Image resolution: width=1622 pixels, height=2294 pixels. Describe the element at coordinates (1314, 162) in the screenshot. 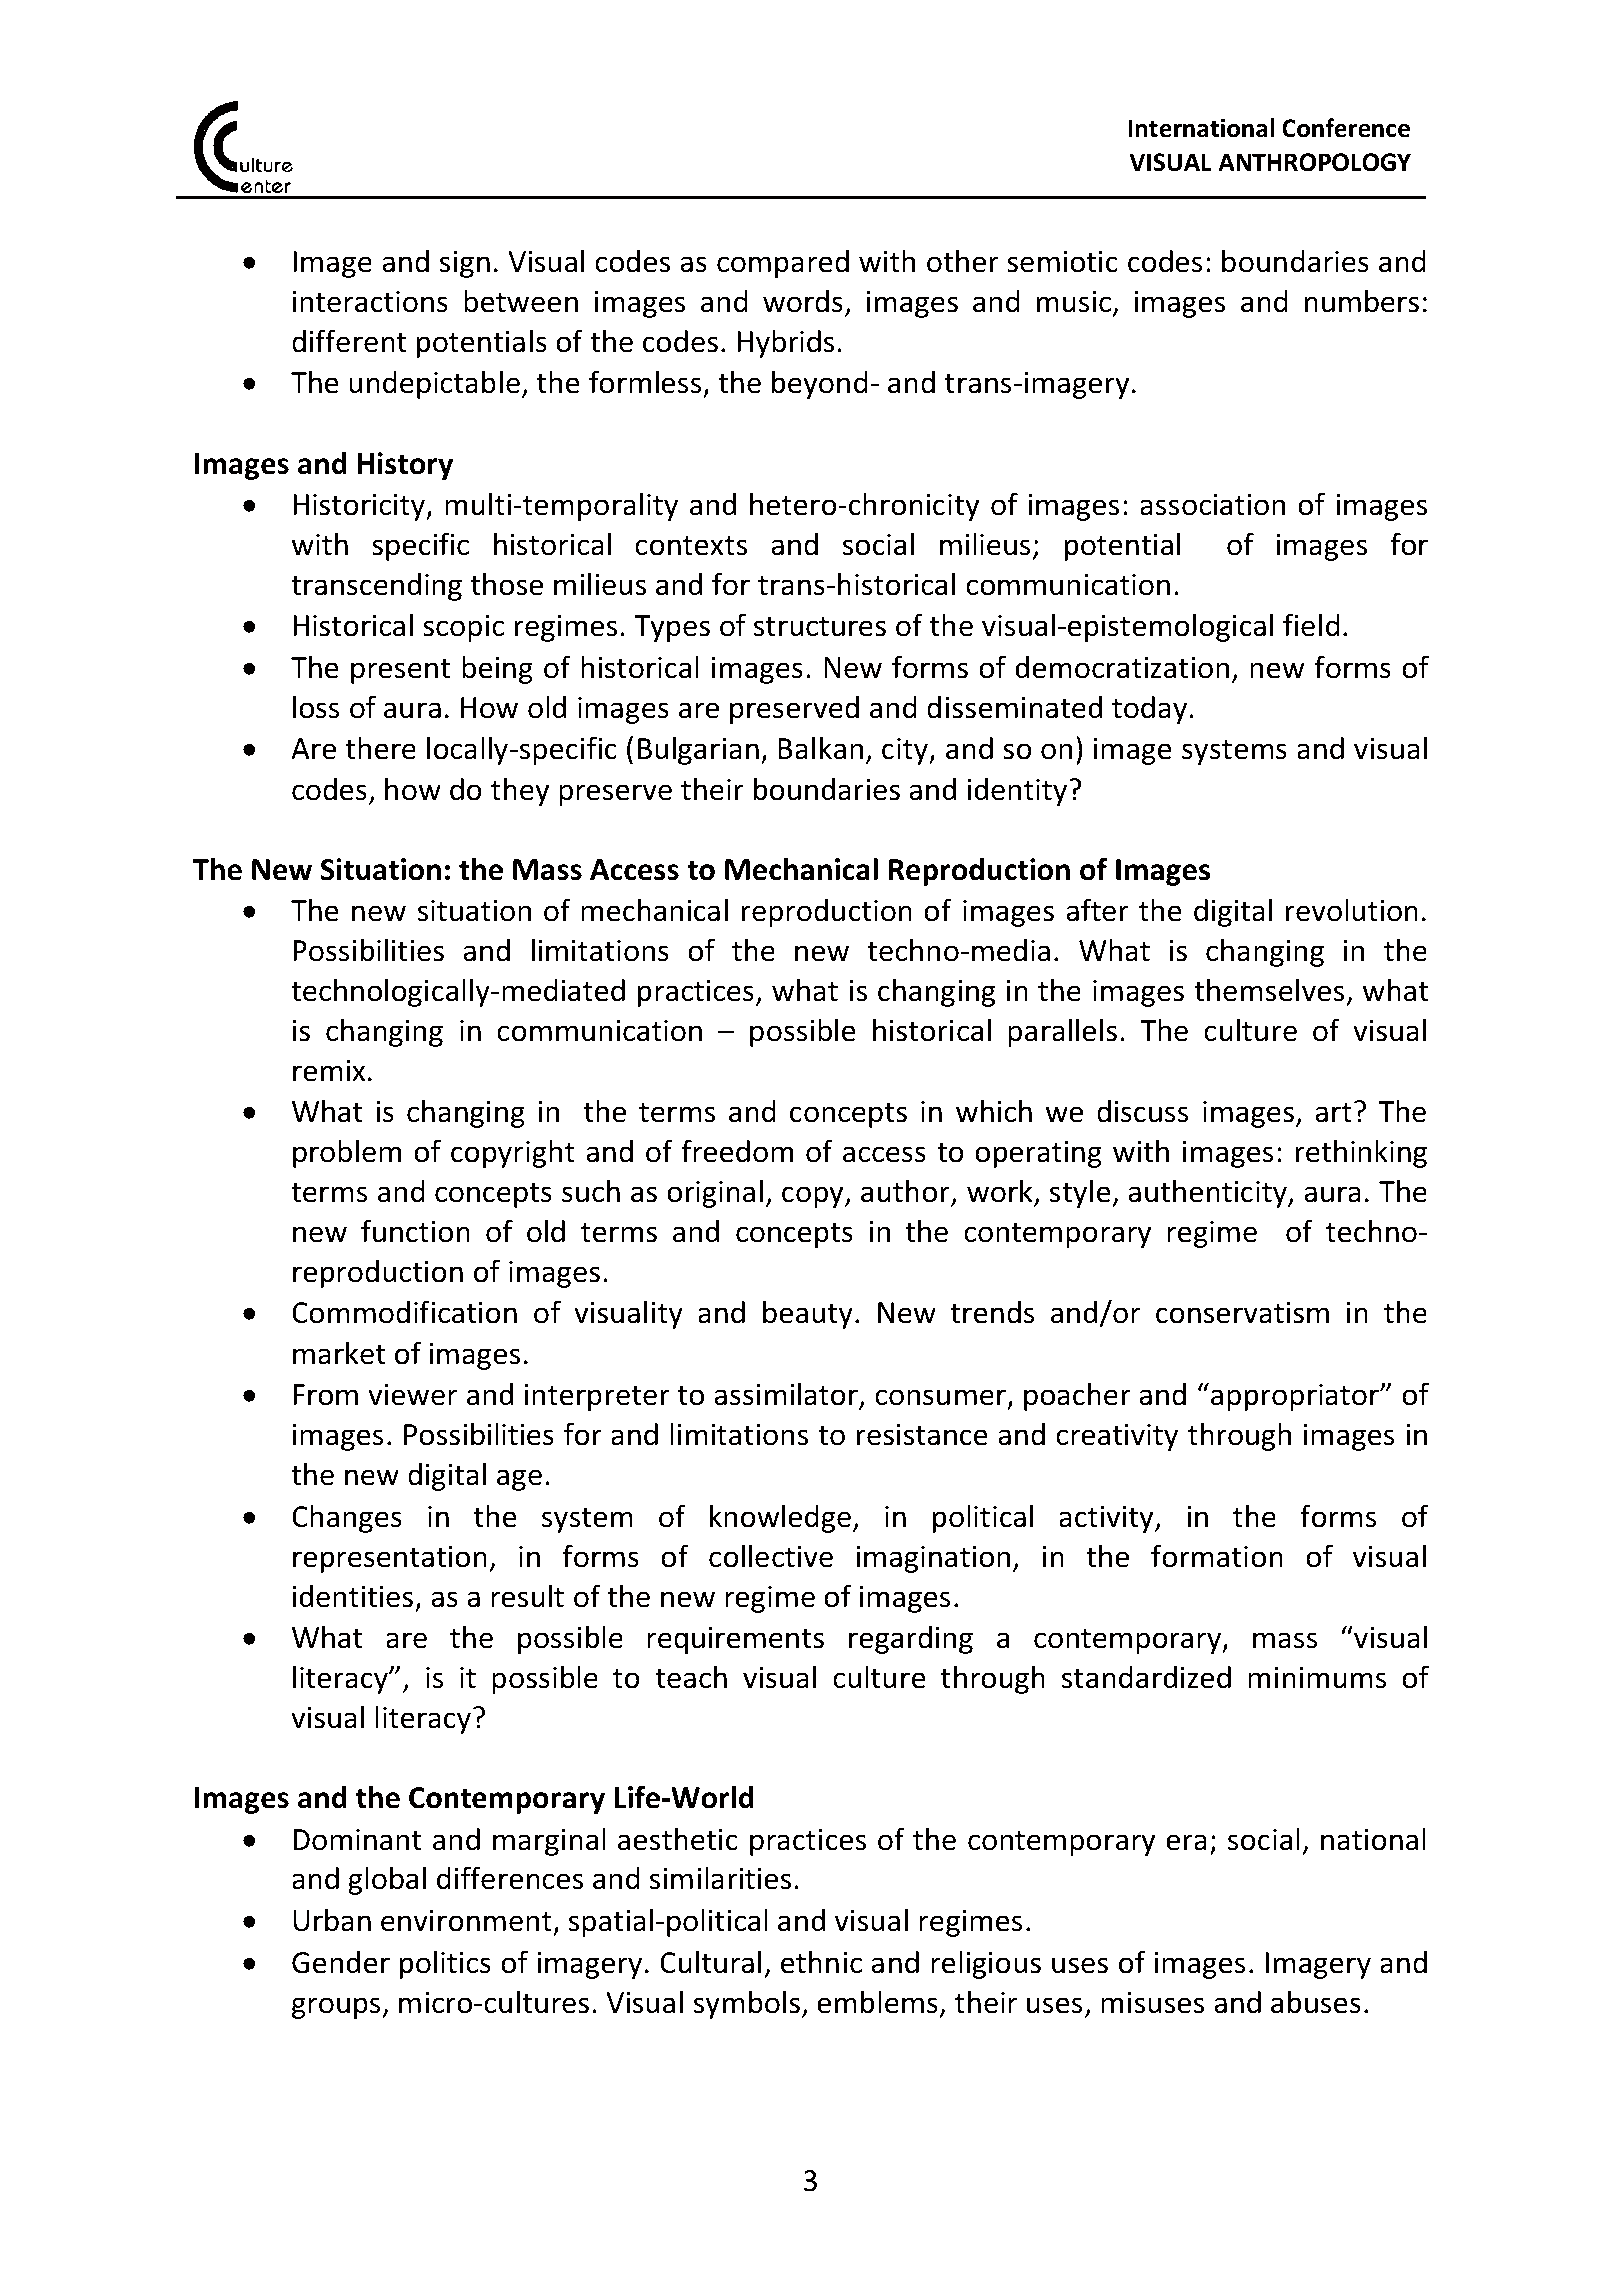

I see `ANTHROPOLOGY` at that location.
